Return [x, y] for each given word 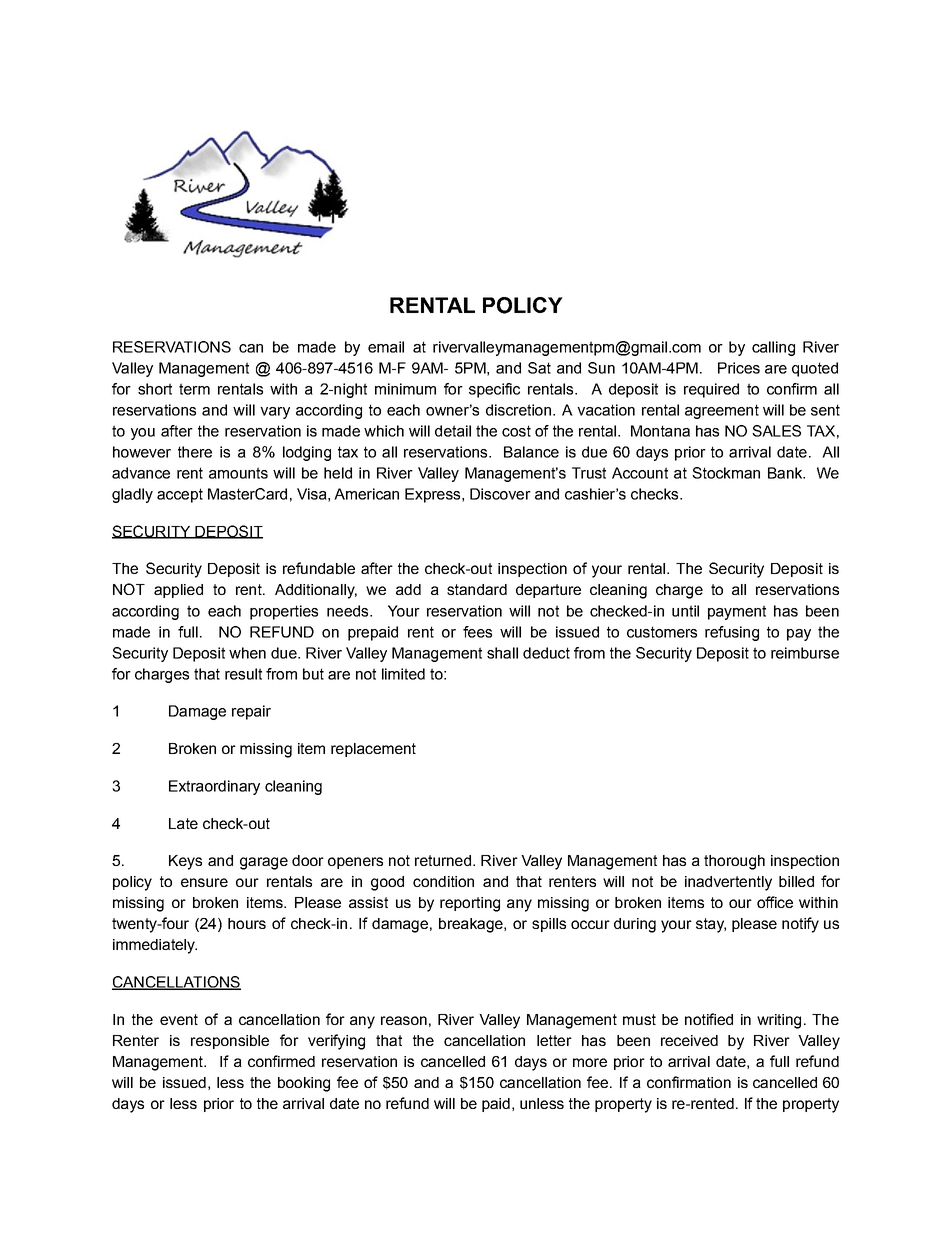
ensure [204, 882]
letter [554, 1040]
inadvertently [728, 883]
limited [403, 674]
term [194, 389]
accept [180, 495]
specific [494, 390]
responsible [230, 1042]
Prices [739, 368]
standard [477, 589]
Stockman [726, 473]
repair [251, 712]
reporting [470, 904]
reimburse [805, 653]
